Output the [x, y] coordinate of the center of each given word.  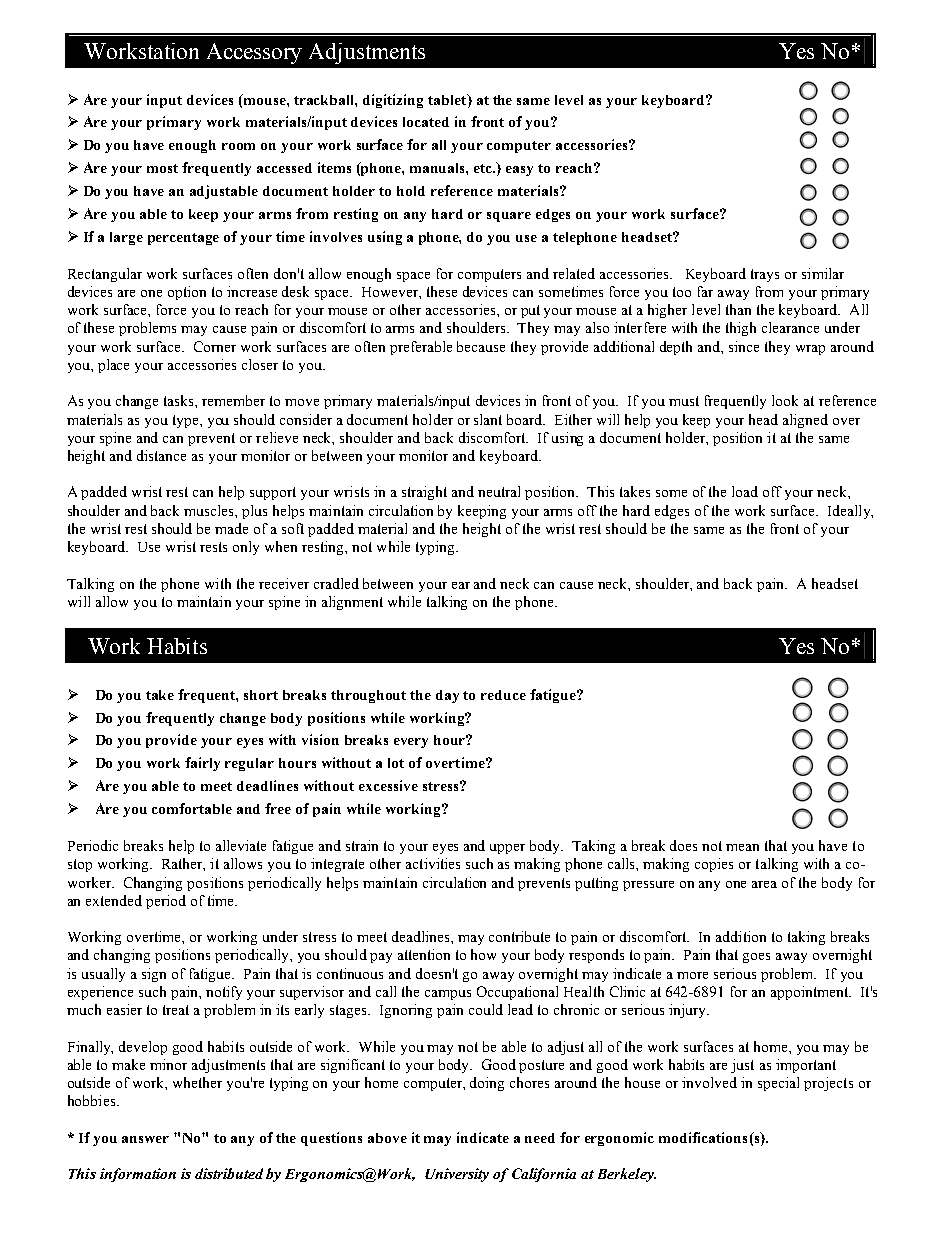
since [744, 346]
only [246, 548]
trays [765, 275]
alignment [352, 603]
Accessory [254, 53]
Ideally [850, 512]
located [426, 122]
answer [145, 1139]
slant [488, 419]
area [764, 884]
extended [114, 900]
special [778, 1084]
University [457, 1175]
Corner [215, 346]
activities [433, 863]
